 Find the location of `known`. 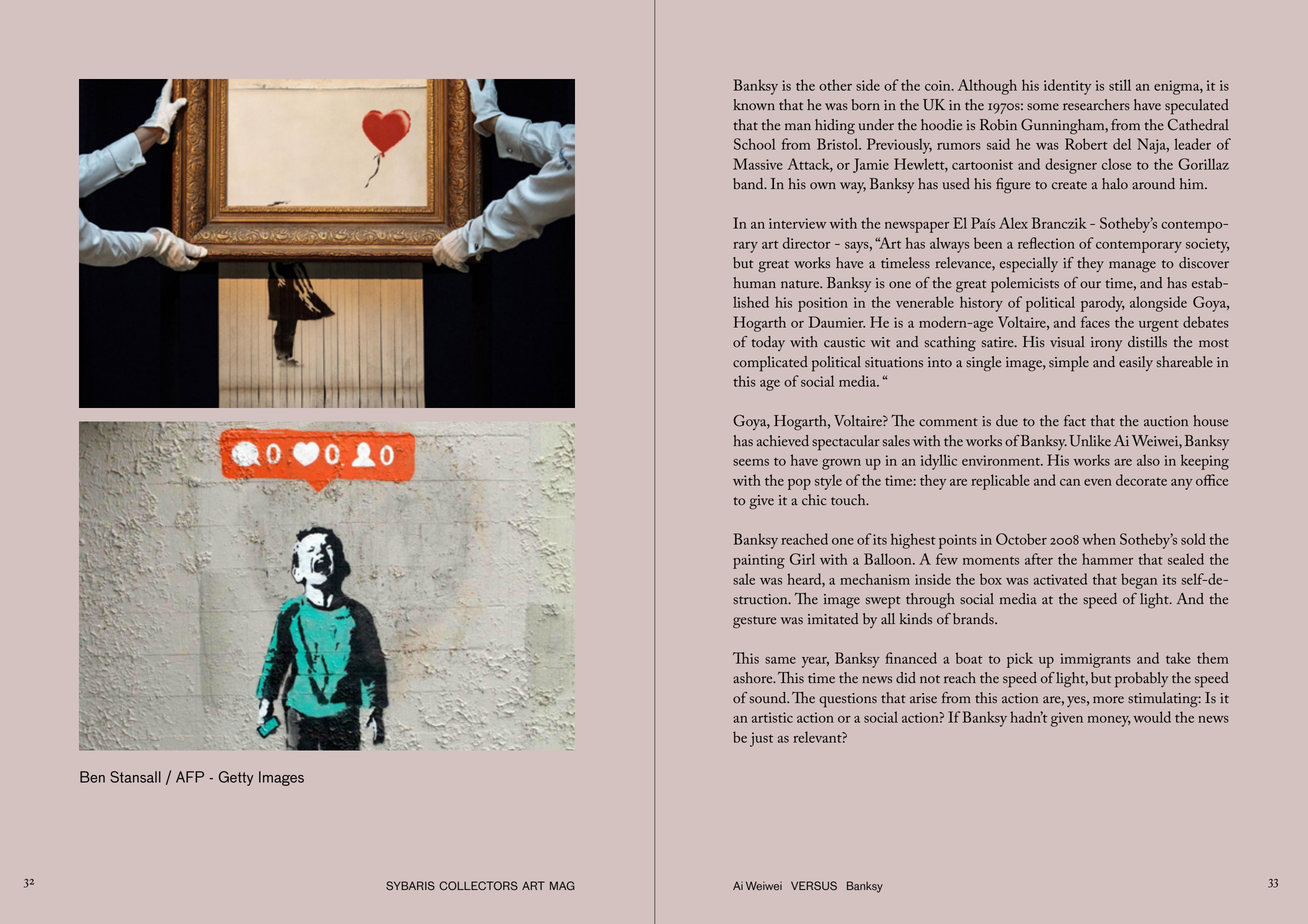

known is located at coordinates (754, 105).
